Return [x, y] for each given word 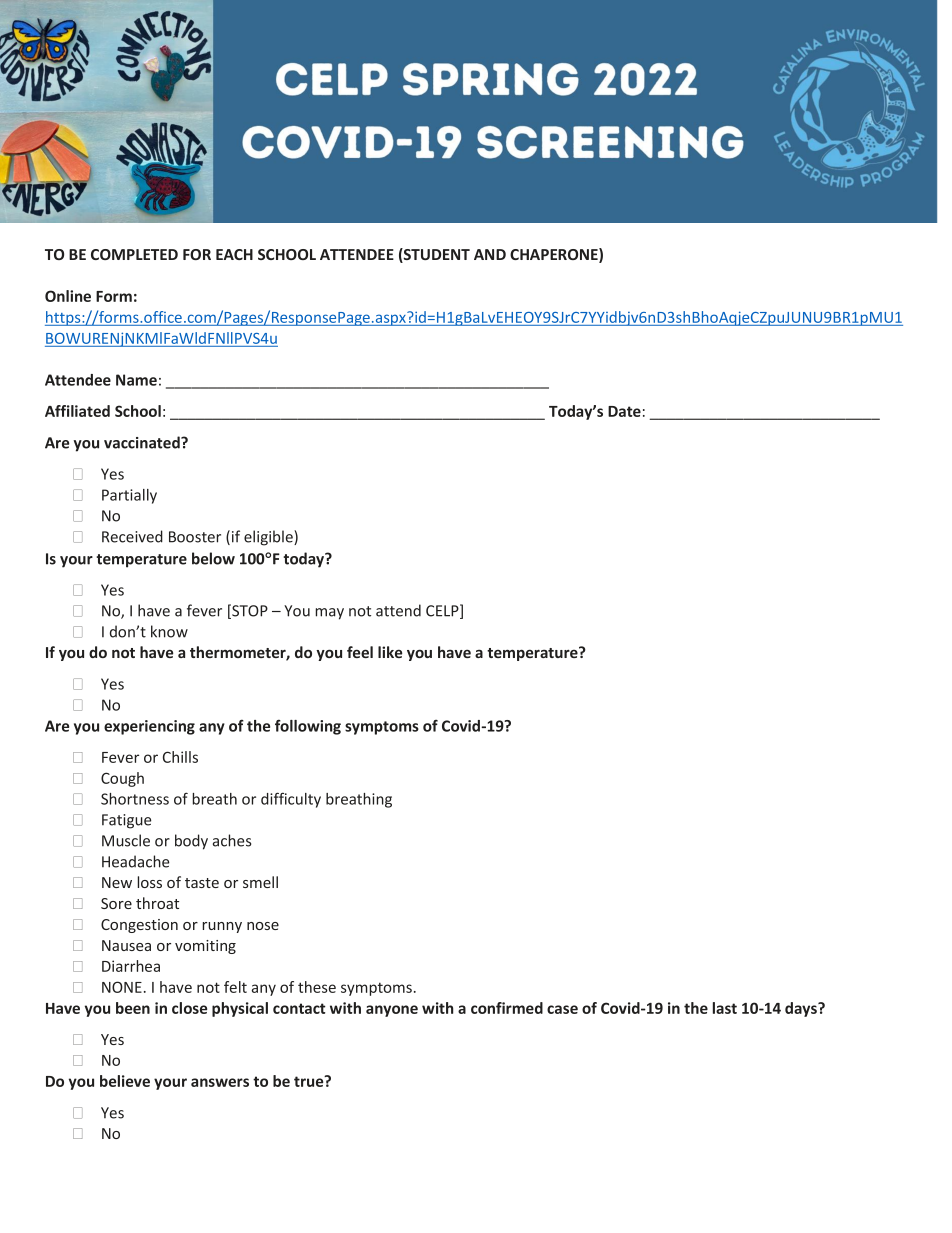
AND [490, 254]
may [329, 614]
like [390, 652]
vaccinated [143, 442]
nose [263, 926]
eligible [269, 538]
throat [157, 903]
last [725, 1008]
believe [125, 1081]
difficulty [291, 800]
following [308, 727]
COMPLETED [134, 254]
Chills [180, 757]
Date [624, 411]
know [169, 631]
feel [360, 652]
